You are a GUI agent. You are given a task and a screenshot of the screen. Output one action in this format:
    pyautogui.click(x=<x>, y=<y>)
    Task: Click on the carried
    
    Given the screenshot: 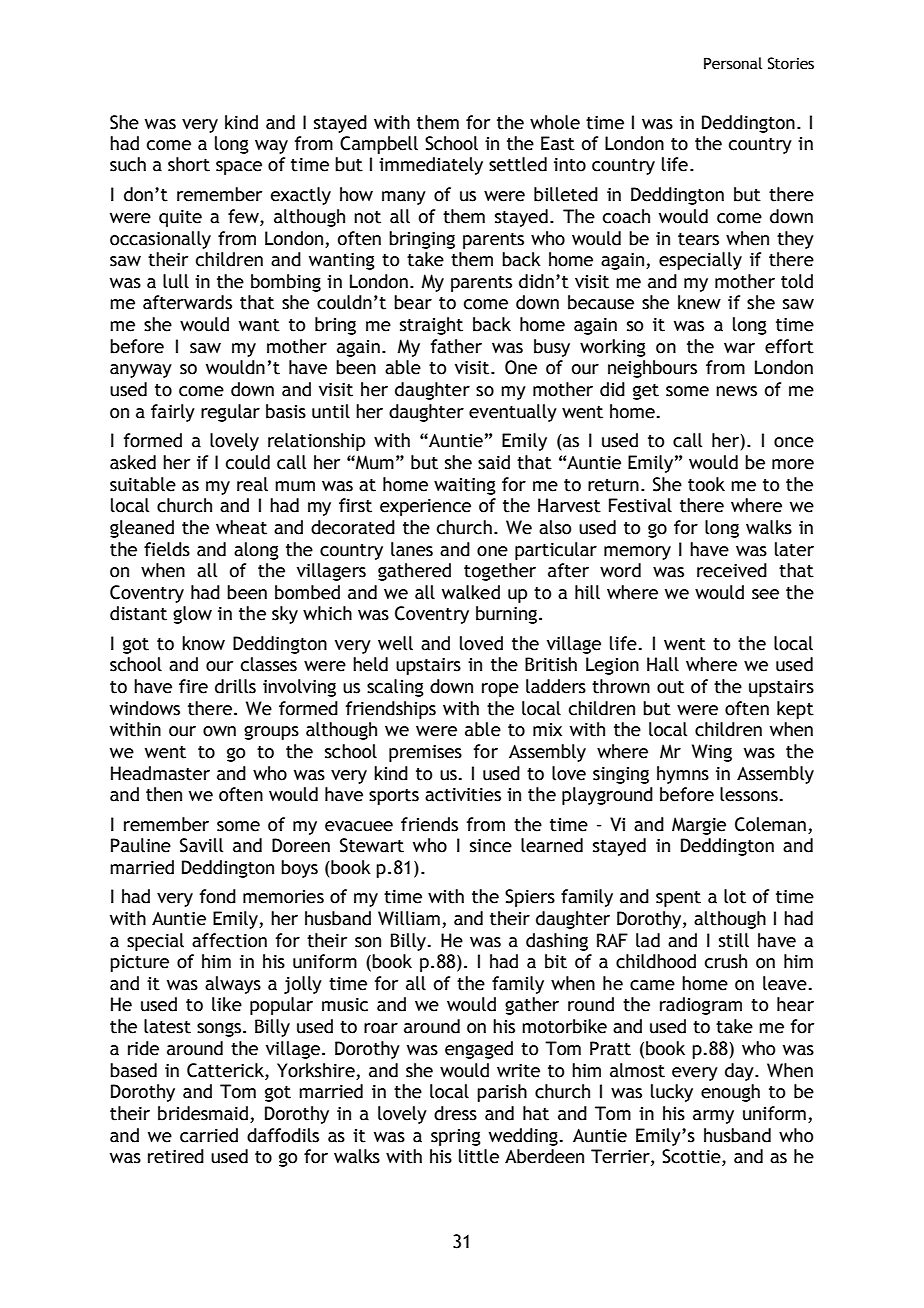 What is the action you would take?
    pyautogui.click(x=209, y=1135)
